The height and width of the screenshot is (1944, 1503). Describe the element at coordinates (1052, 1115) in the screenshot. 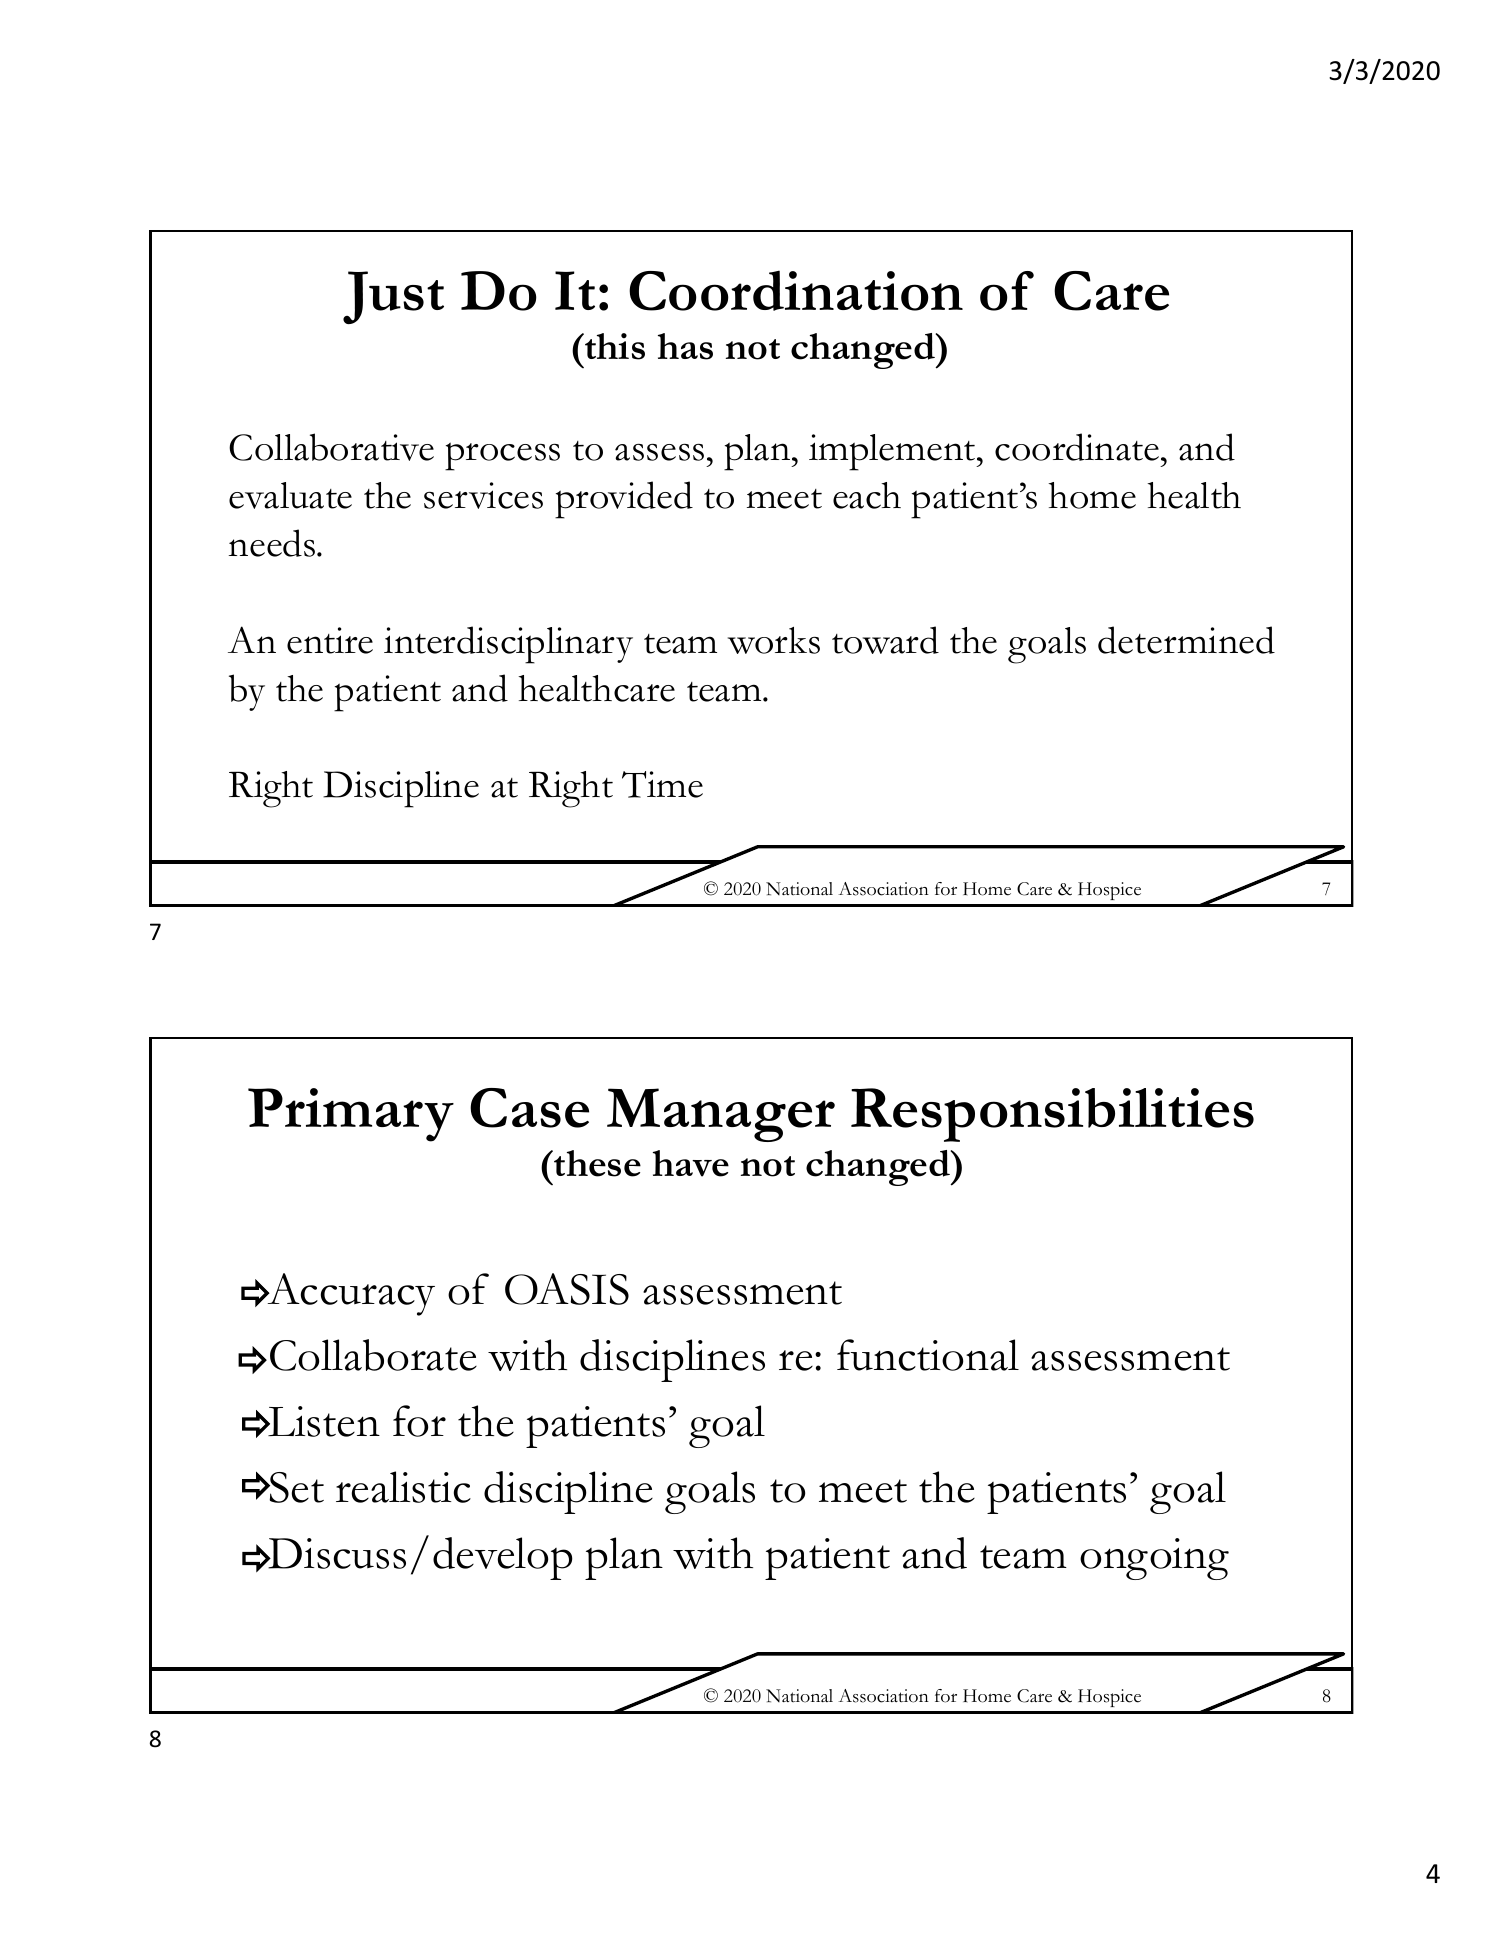

I see `Responsibilities` at that location.
